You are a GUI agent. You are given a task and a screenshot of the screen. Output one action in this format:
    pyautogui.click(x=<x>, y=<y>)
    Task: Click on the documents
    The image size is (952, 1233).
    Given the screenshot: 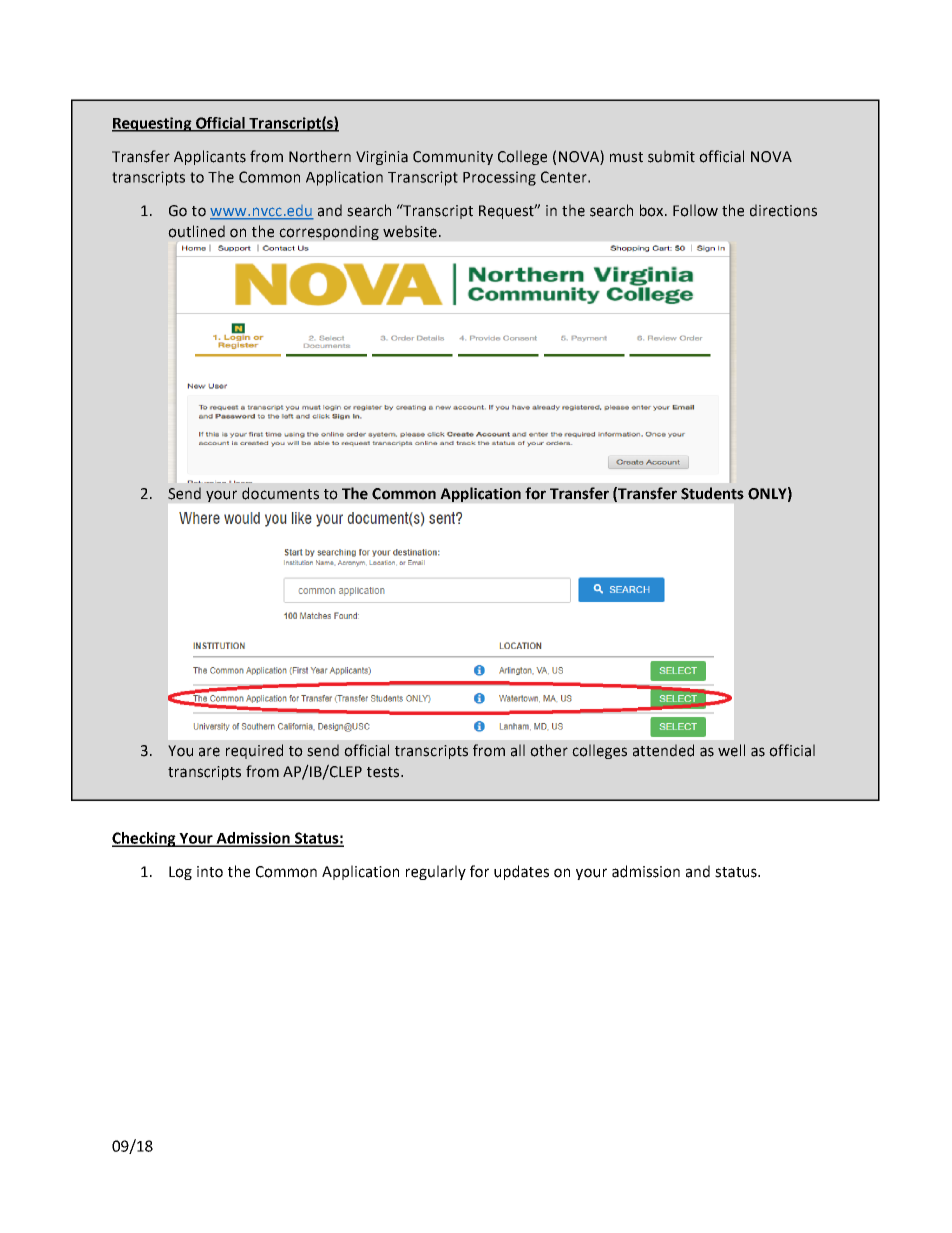 What is the action you would take?
    pyautogui.click(x=280, y=493)
